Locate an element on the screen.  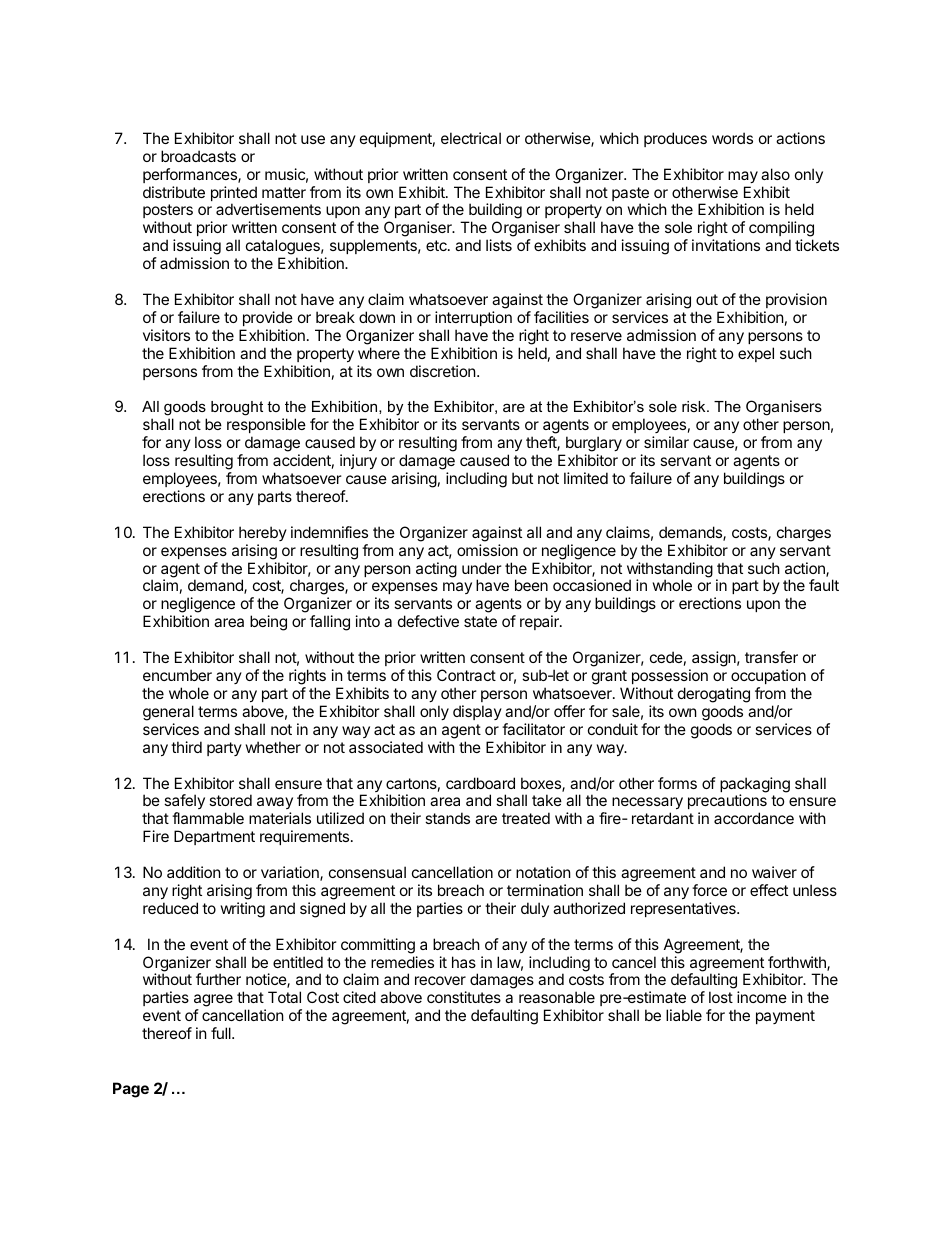
similar is located at coordinates (666, 442).
